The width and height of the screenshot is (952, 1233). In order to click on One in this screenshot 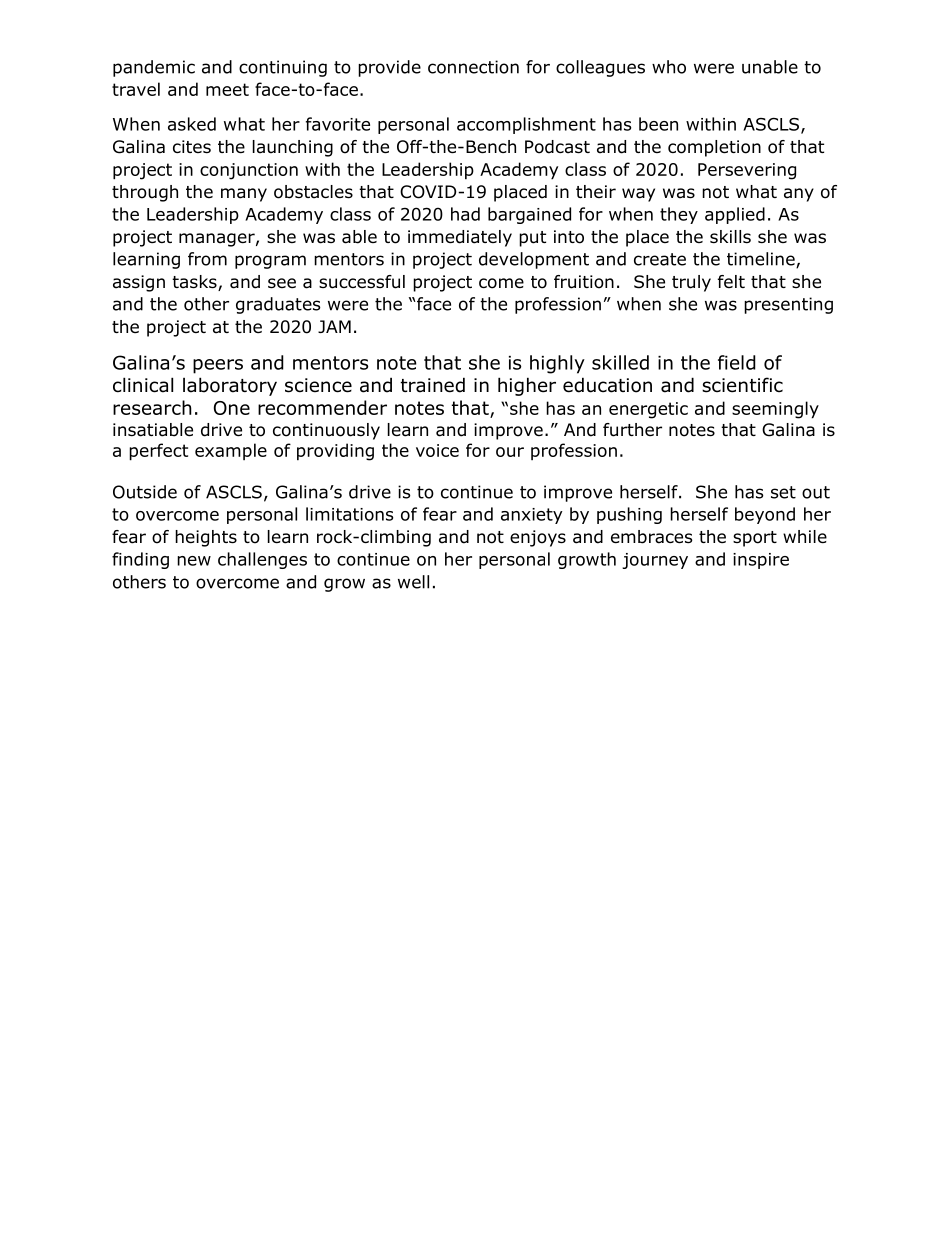, I will do `click(232, 408)`.
